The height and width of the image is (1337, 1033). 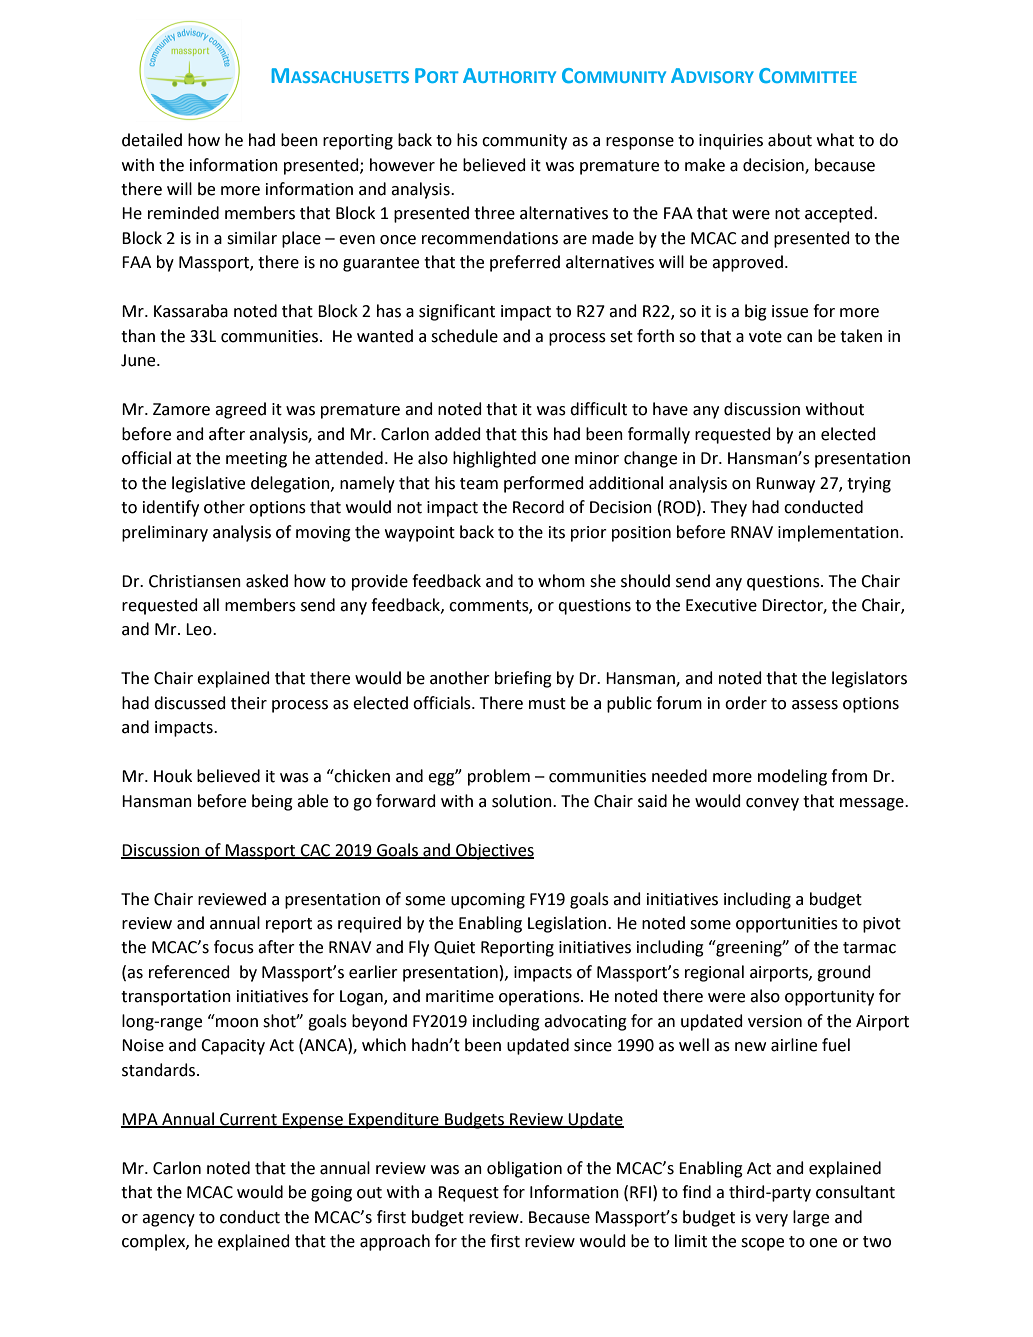 What do you see at coordinates (790, 140) in the image?
I see `about` at bounding box center [790, 140].
